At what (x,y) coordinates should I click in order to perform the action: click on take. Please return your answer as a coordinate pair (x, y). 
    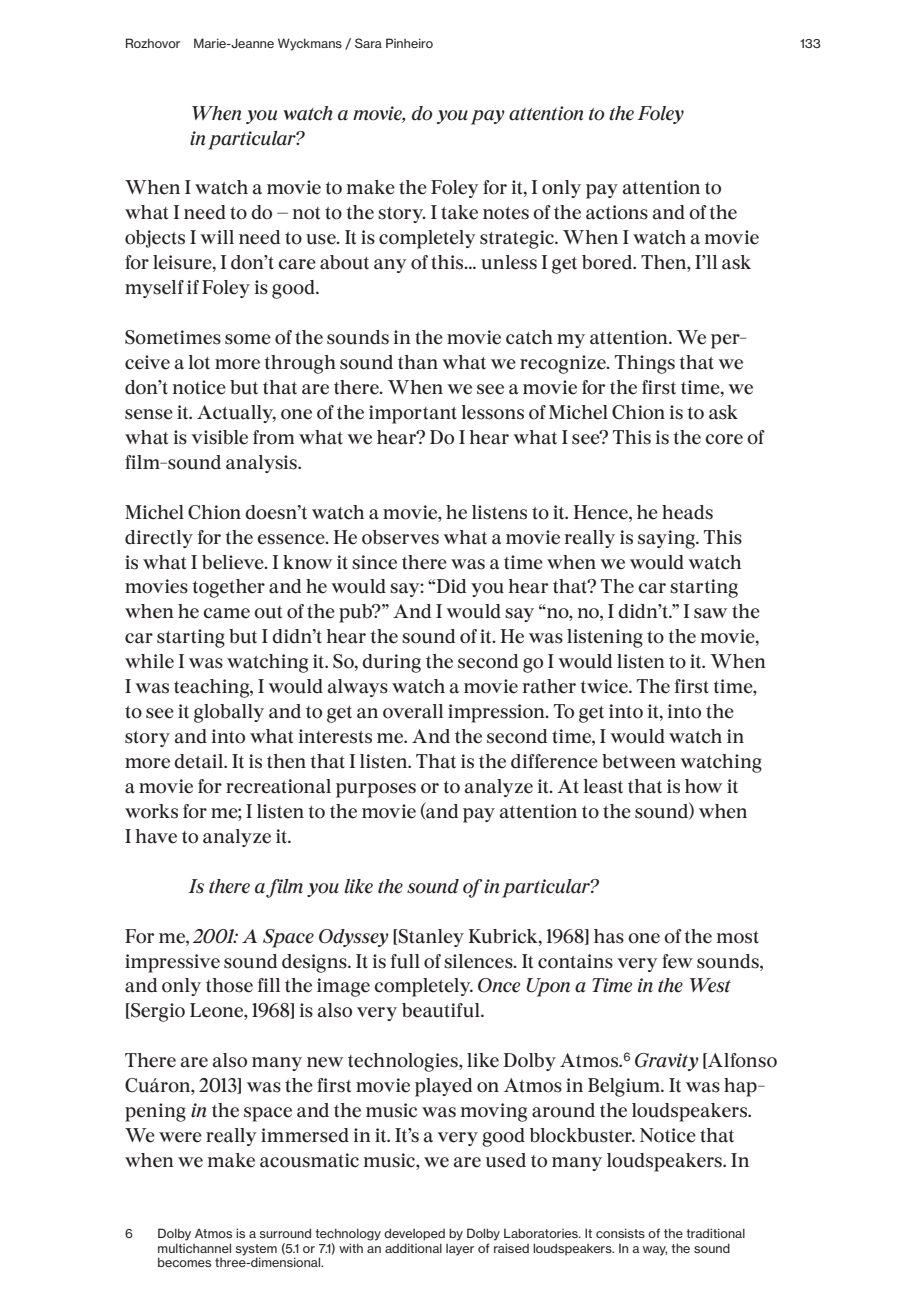
    Looking at the image, I should click on (459, 212).
